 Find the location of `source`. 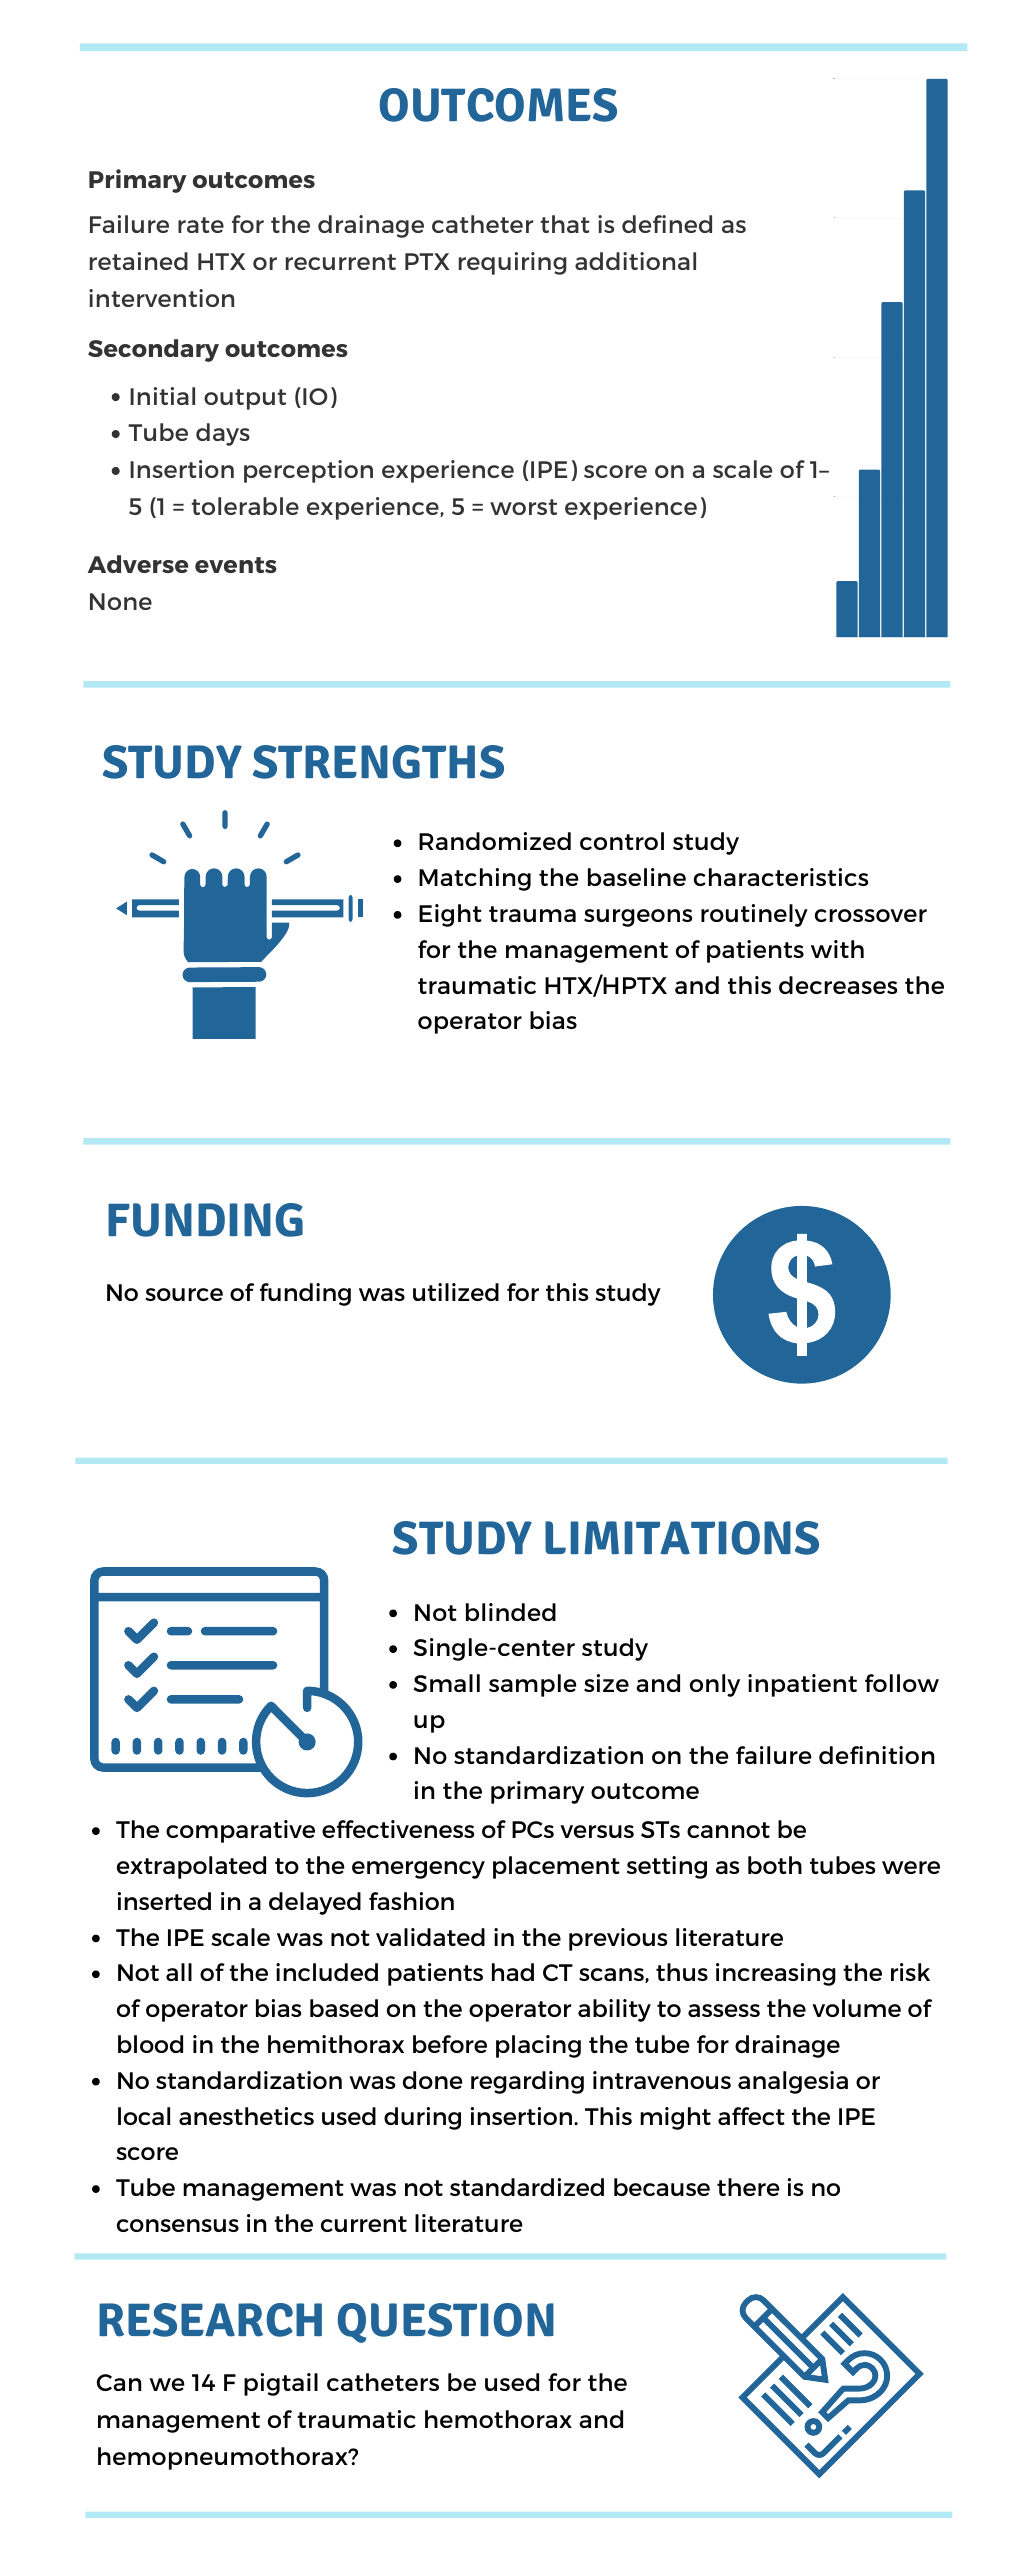

source is located at coordinates (184, 1294).
